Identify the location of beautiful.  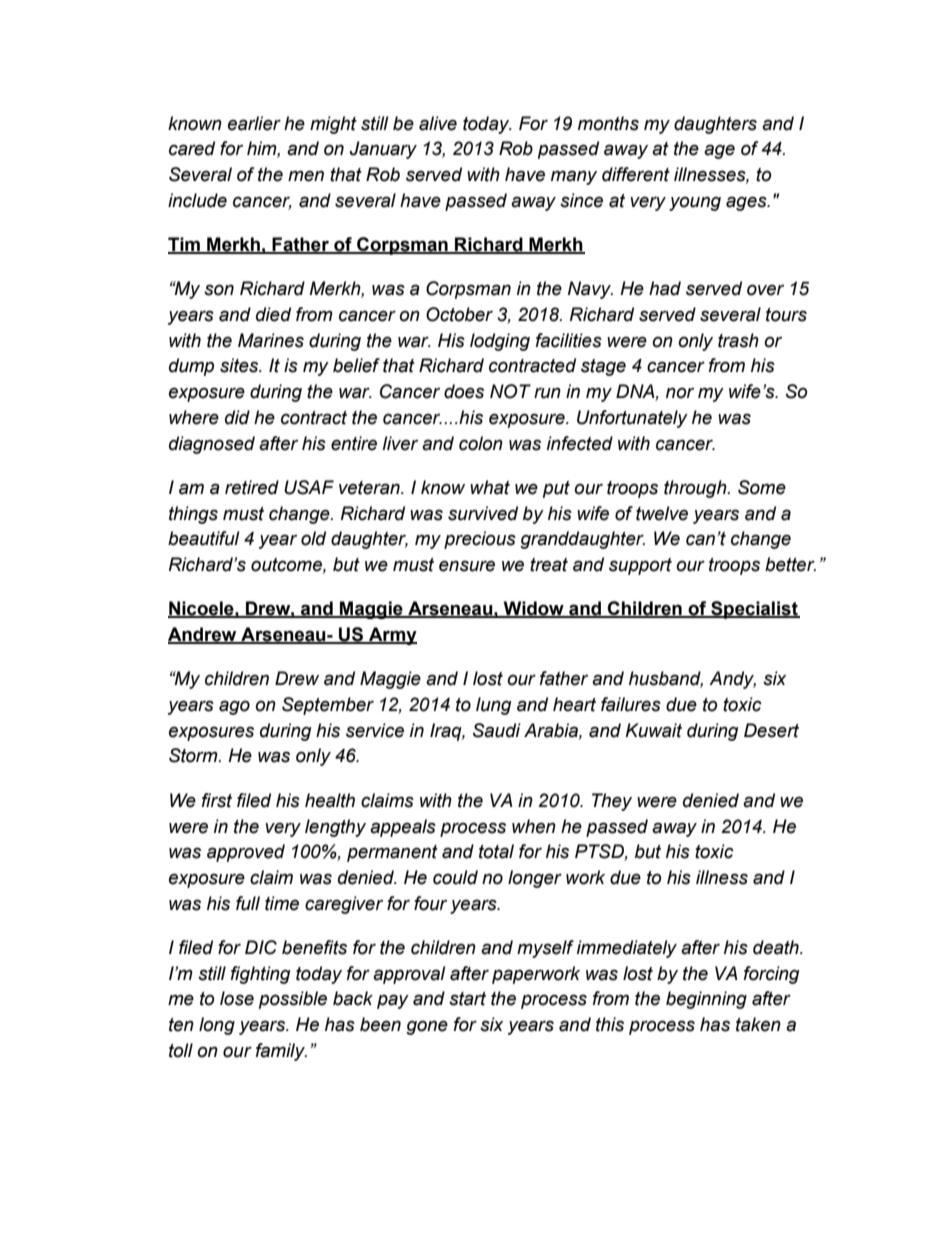
(204, 538).
